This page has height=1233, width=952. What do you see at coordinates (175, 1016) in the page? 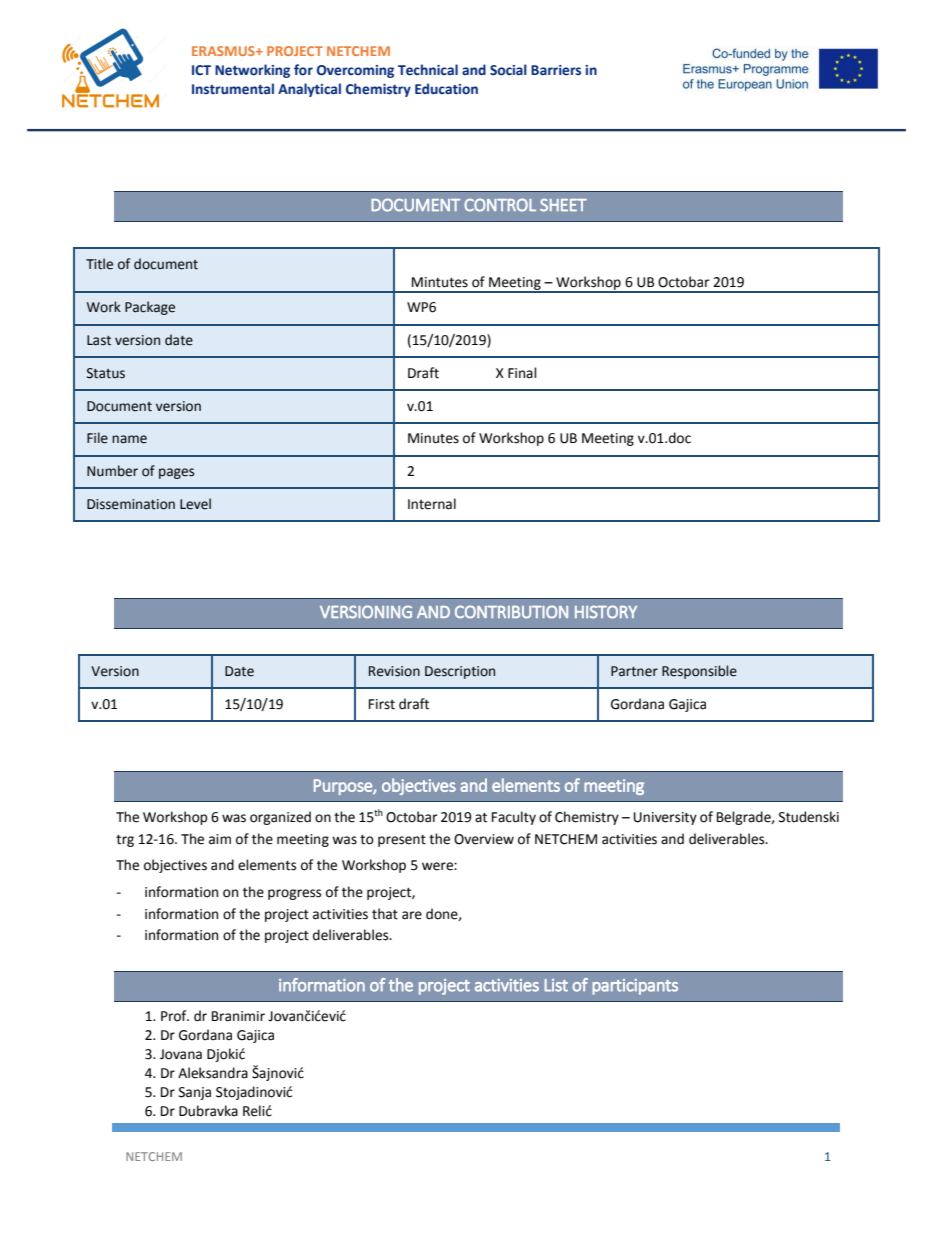
I see `Prof` at bounding box center [175, 1016].
